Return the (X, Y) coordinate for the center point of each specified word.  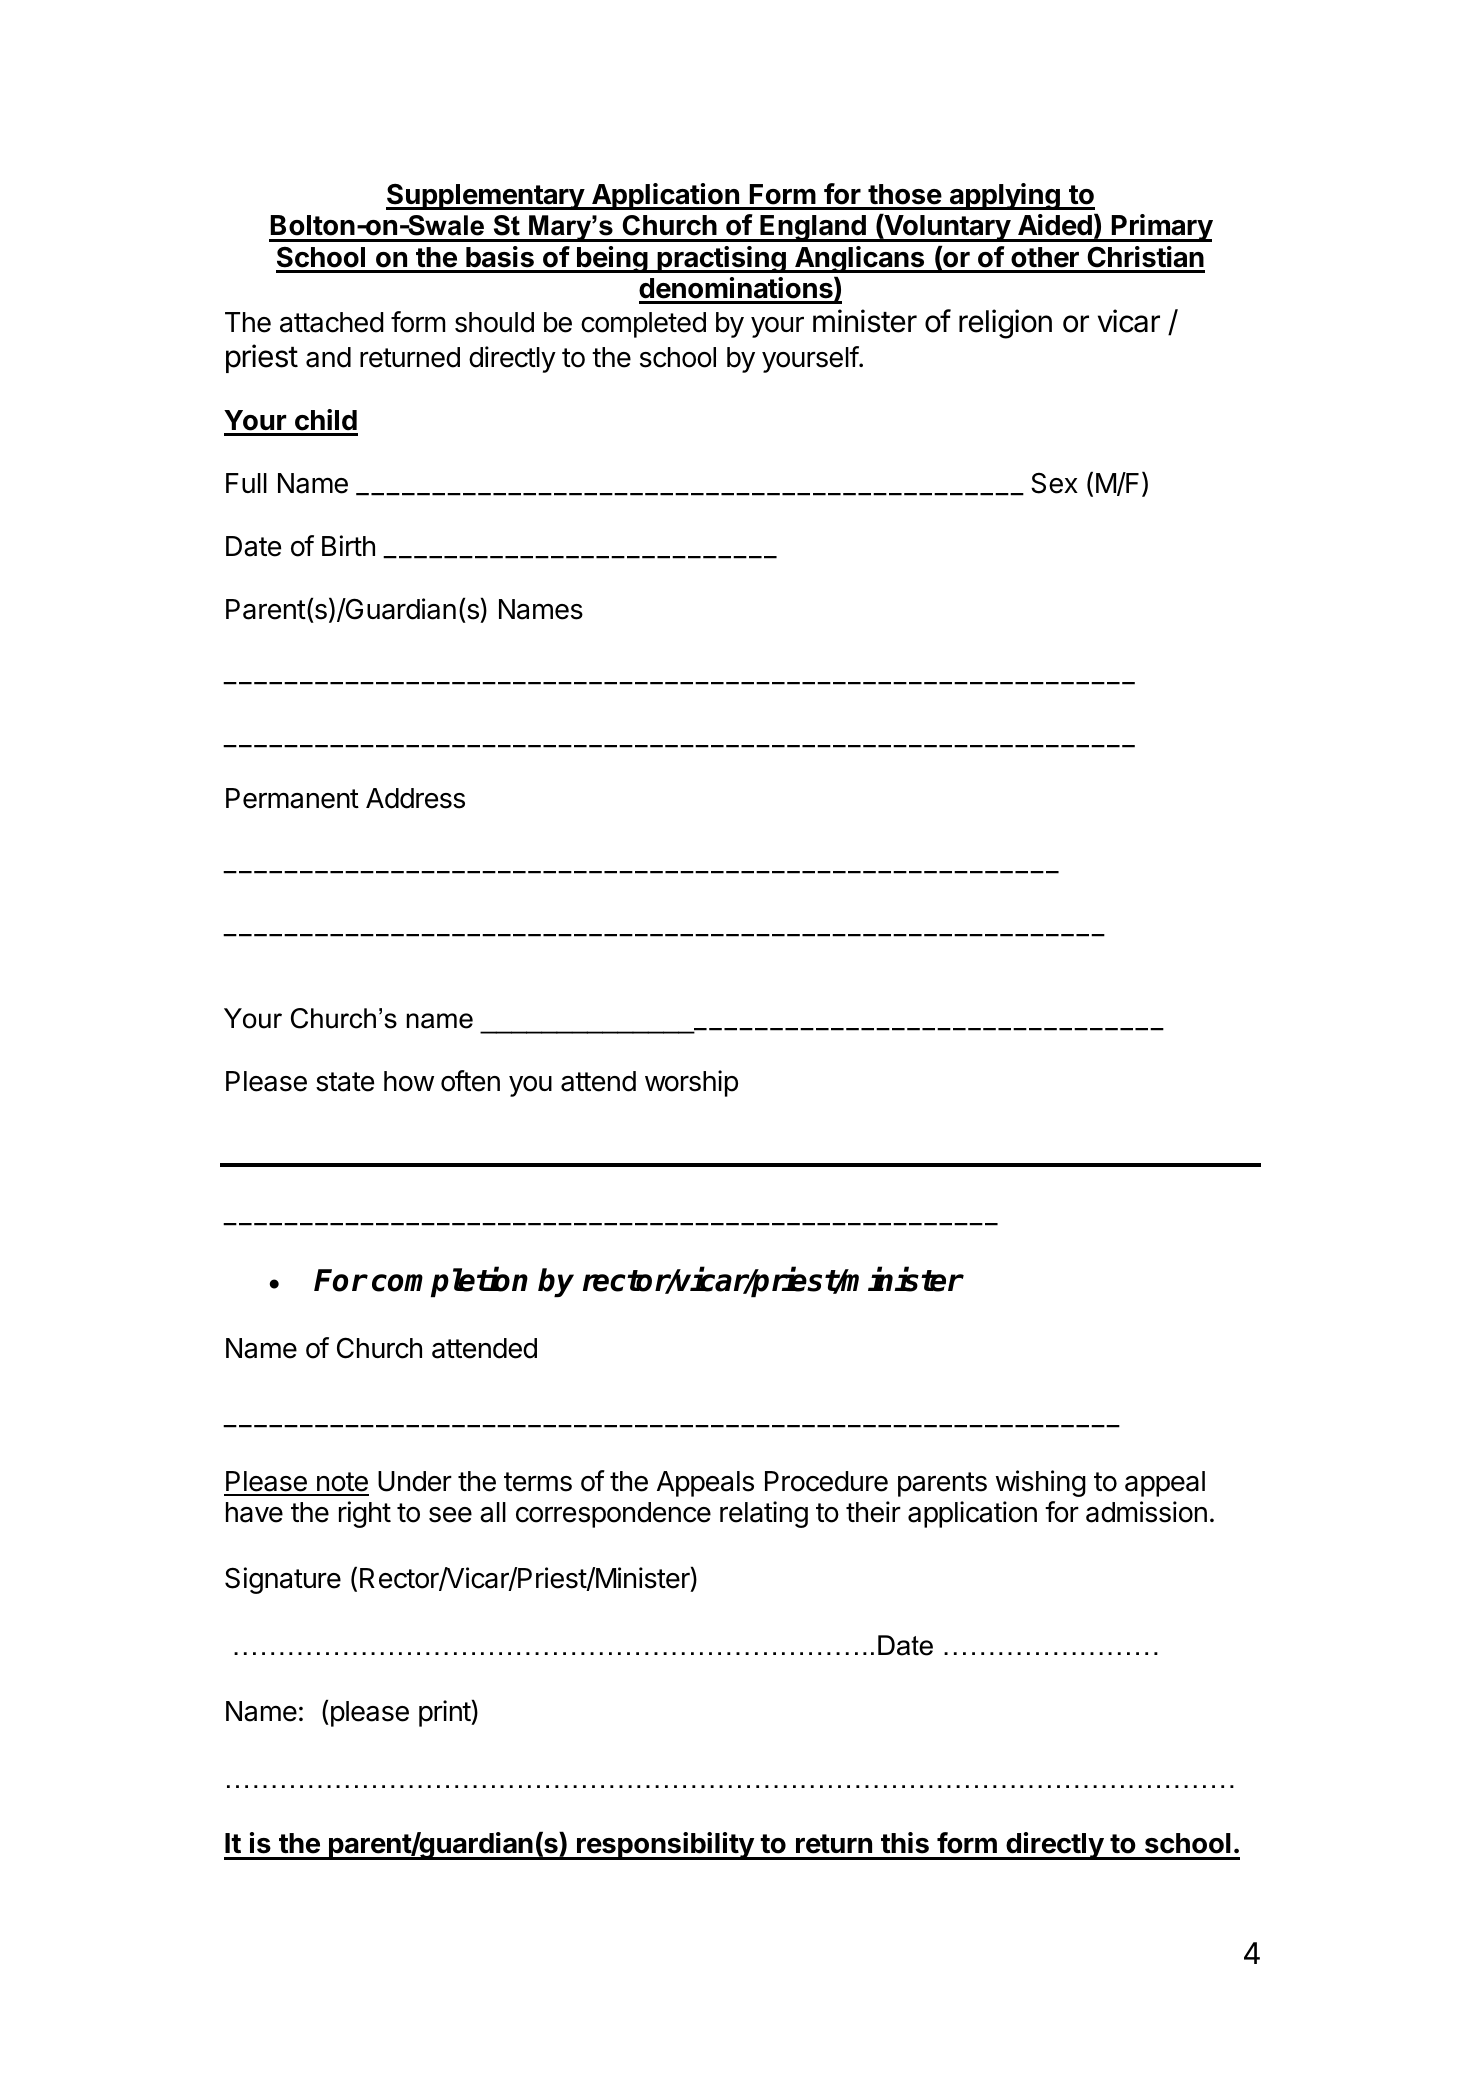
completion (450, 1283)
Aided (1055, 225)
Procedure (826, 1481)
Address (415, 798)
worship (691, 1083)
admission (1146, 1512)
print (445, 1713)
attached (332, 322)
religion (1005, 324)
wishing (1041, 1483)
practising (721, 259)
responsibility (665, 1846)
